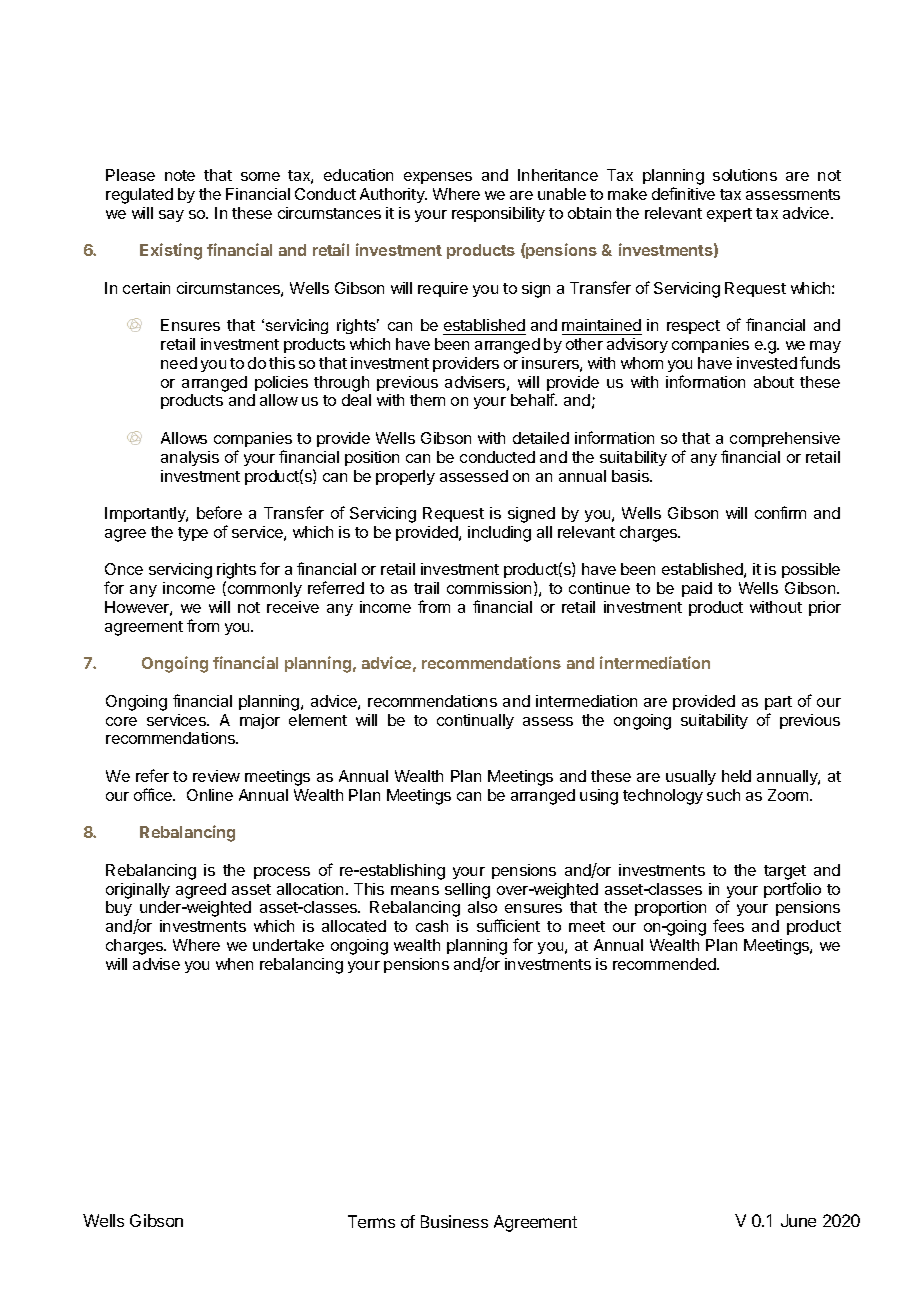  Describe the element at coordinates (171, 216) in the page. I see `say` at that location.
